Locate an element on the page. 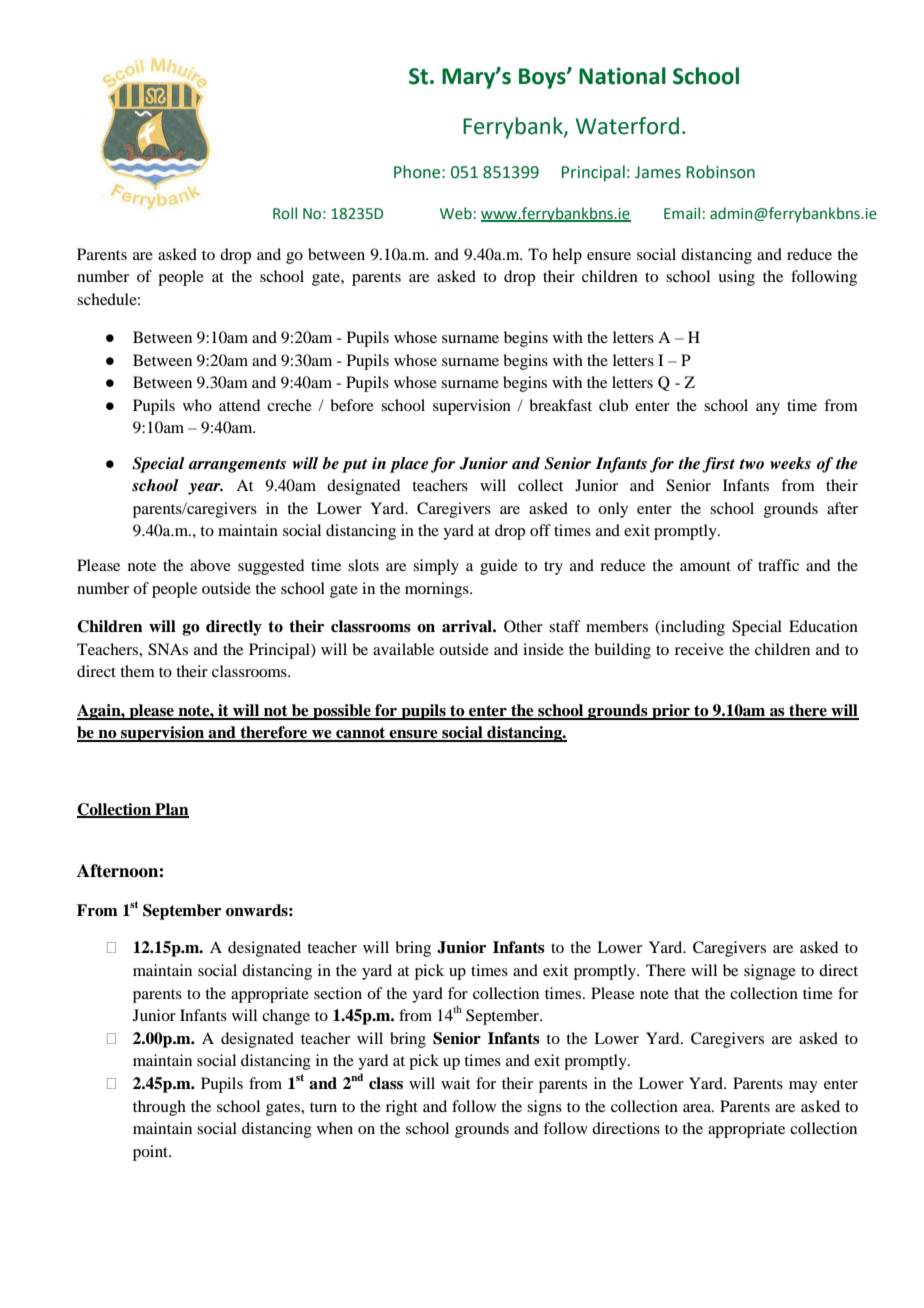  Roll is located at coordinates (285, 213).
